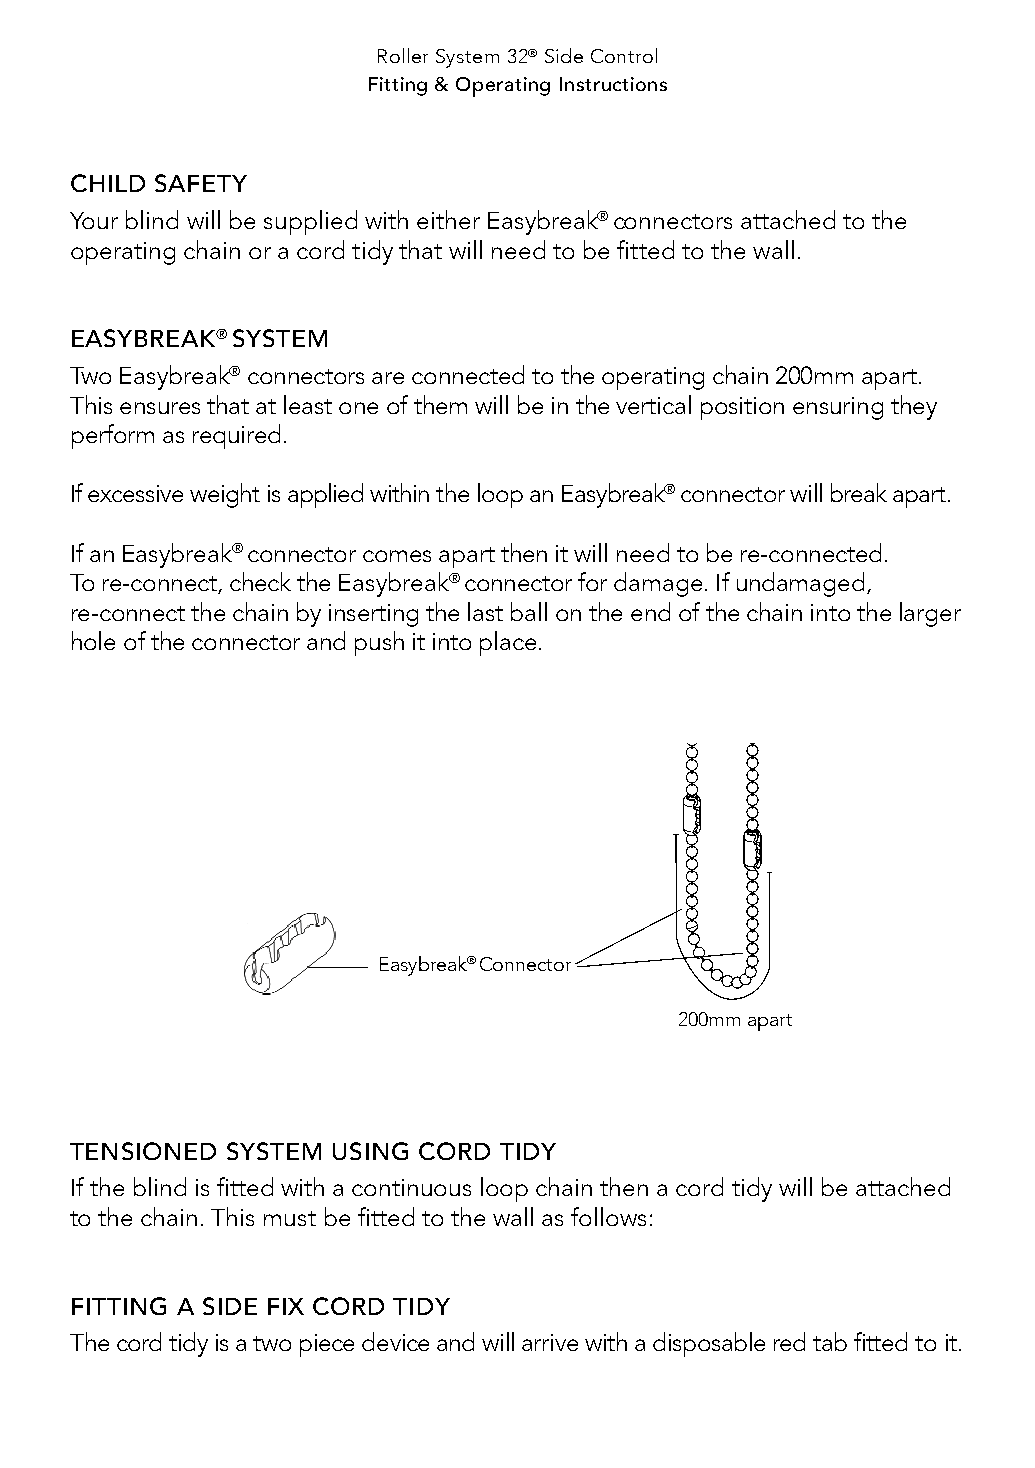 This page has width=1035, height=1468. I want to click on either, so click(448, 219).
